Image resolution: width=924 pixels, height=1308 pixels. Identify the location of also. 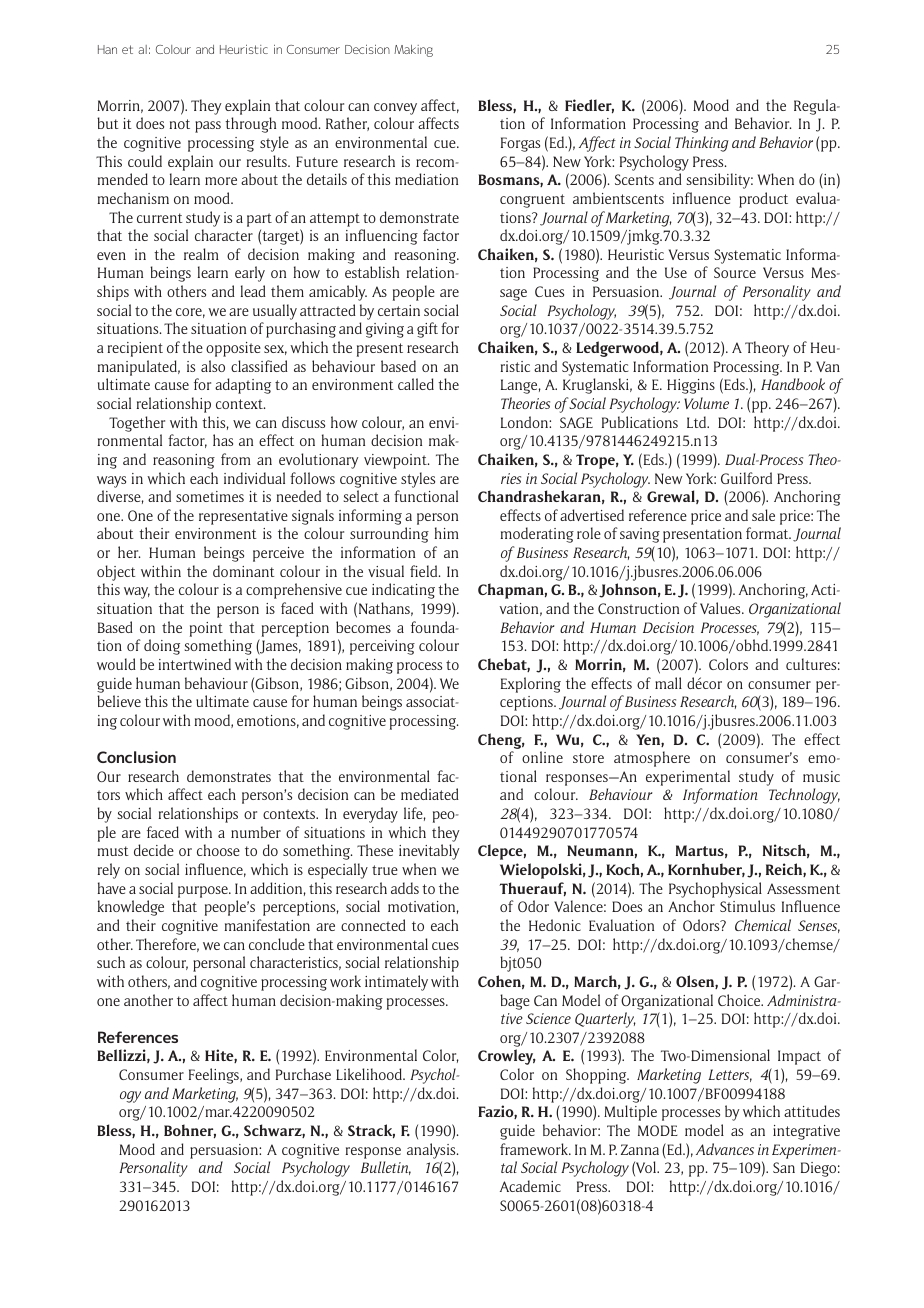
(213, 366).
